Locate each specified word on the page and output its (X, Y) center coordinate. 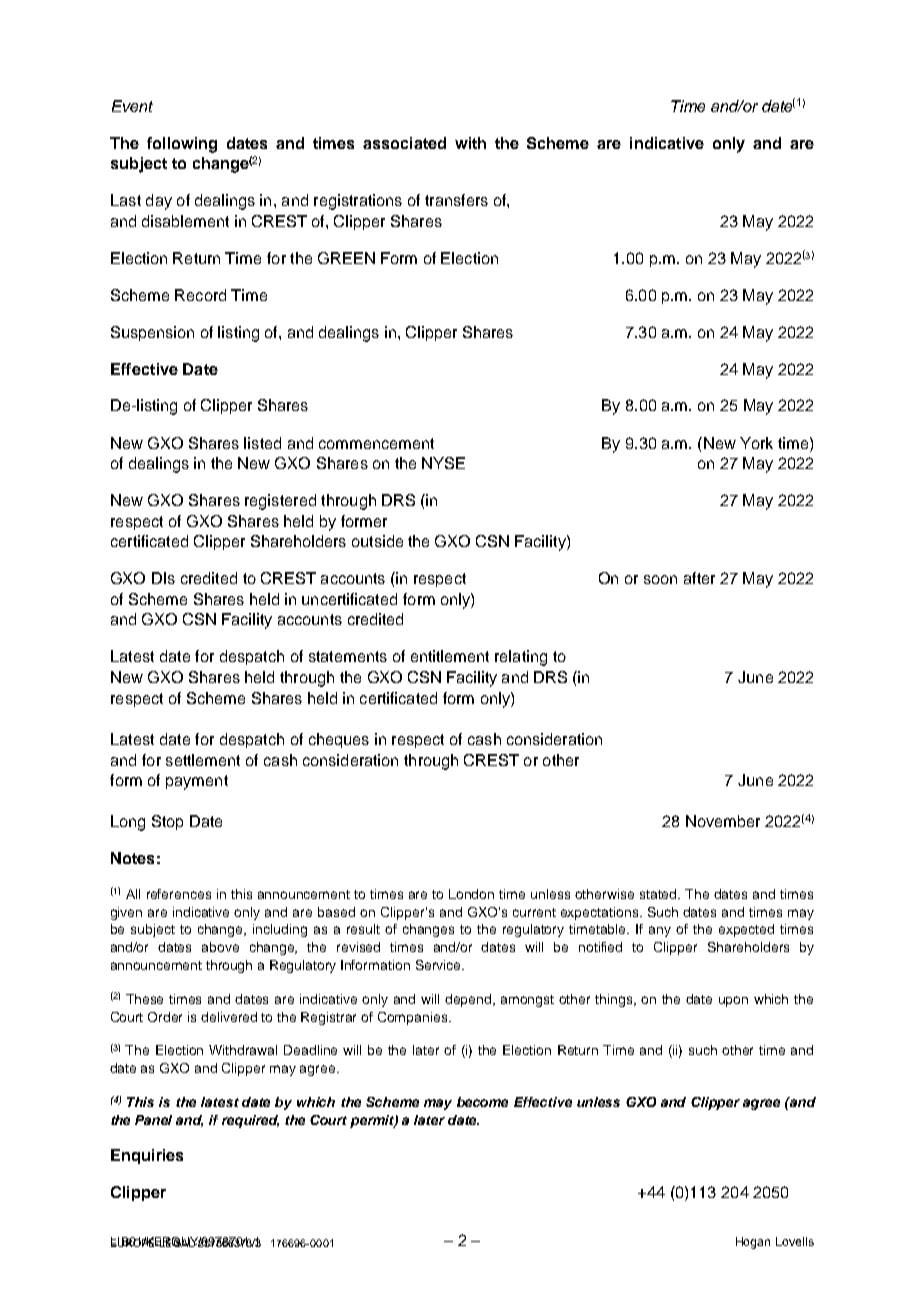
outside (377, 541)
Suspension (152, 333)
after (699, 578)
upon (733, 1001)
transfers (456, 200)
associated (404, 143)
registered (280, 502)
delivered (229, 1017)
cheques (339, 740)
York (756, 443)
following (182, 145)
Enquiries (147, 1156)
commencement (376, 443)
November (723, 821)
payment (197, 782)
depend (469, 1000)
